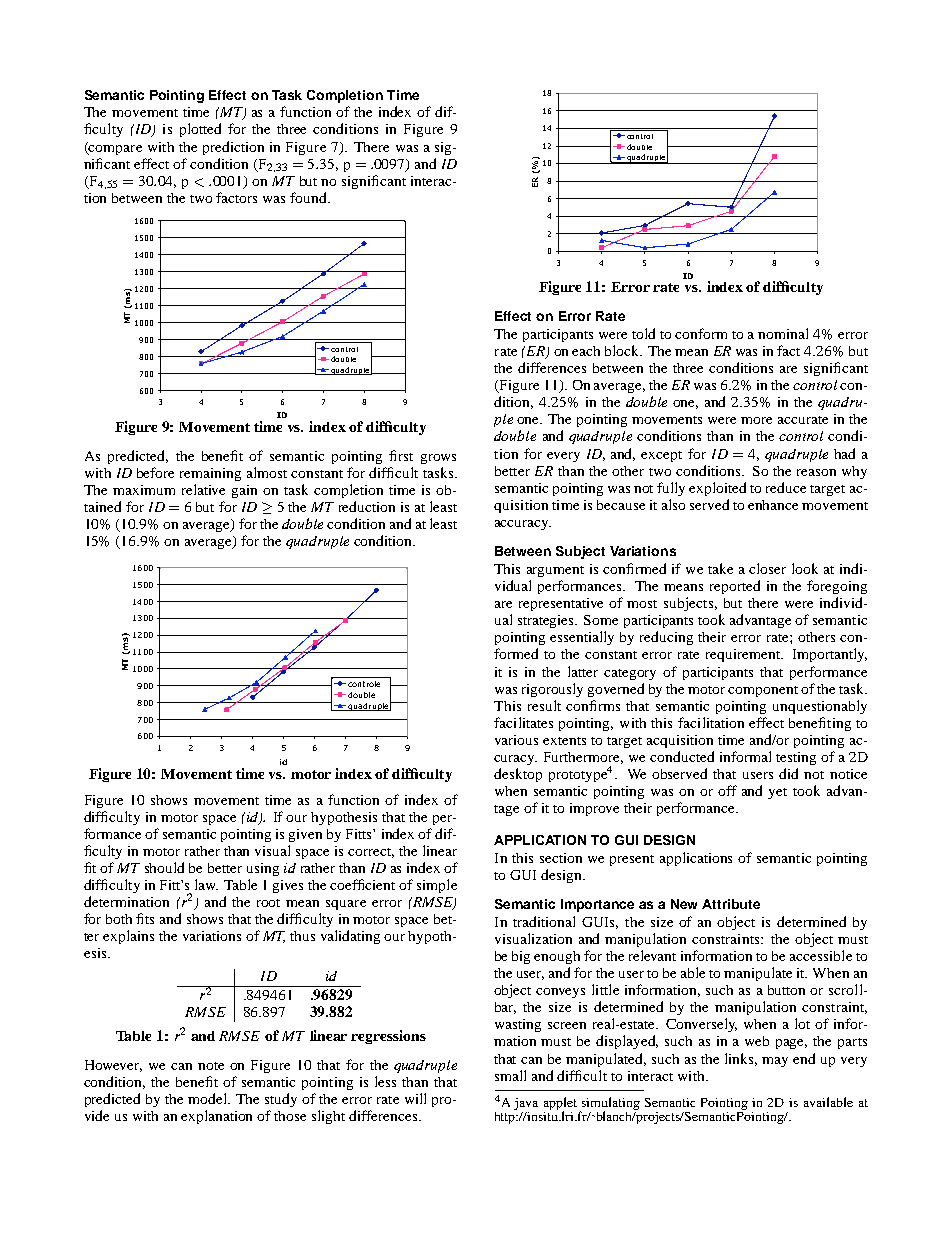 Image resolution: width=952 pixels, height=1233 pixels. I want to click on relative, so click(203, 489).
